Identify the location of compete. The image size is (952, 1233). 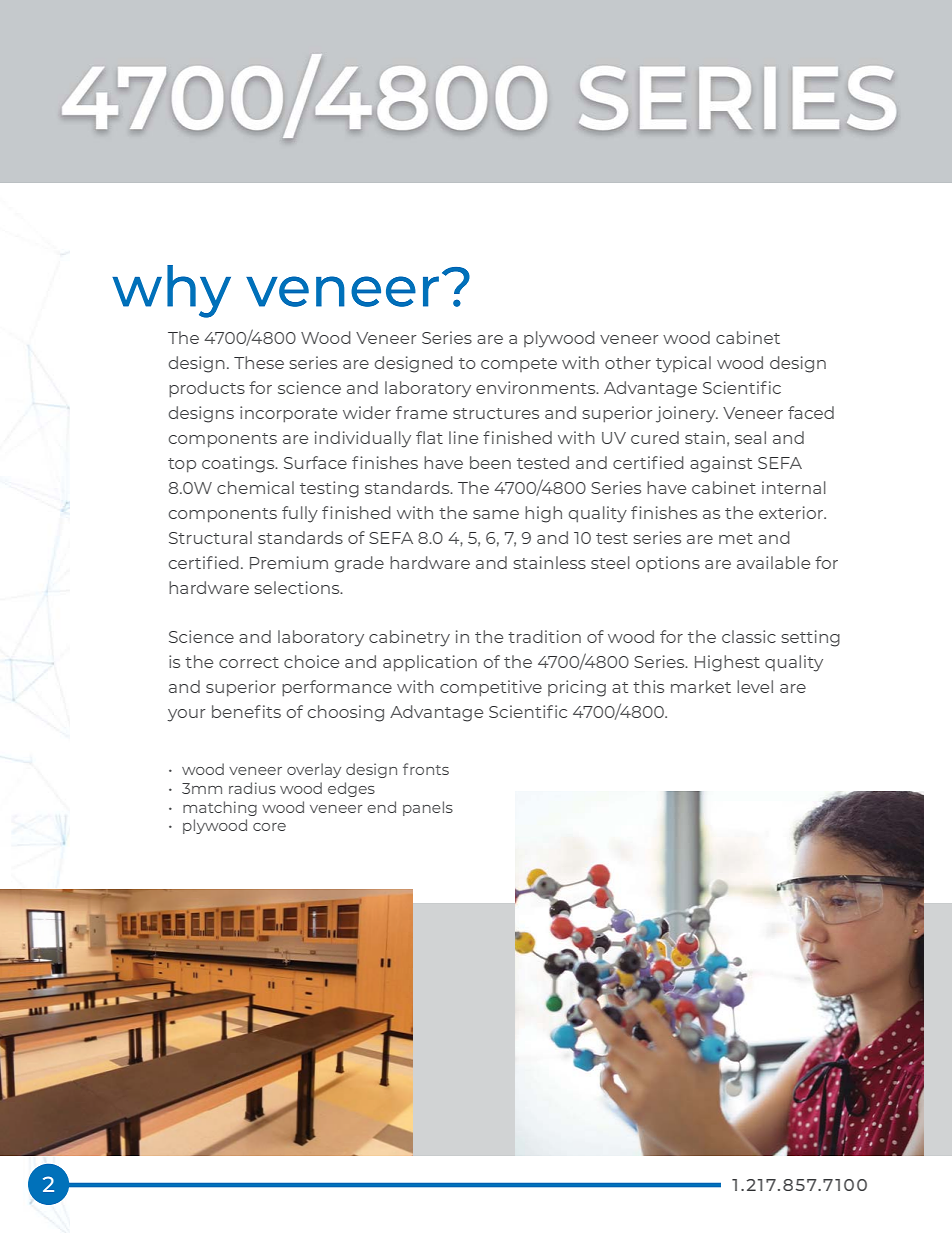
(519, 365).
